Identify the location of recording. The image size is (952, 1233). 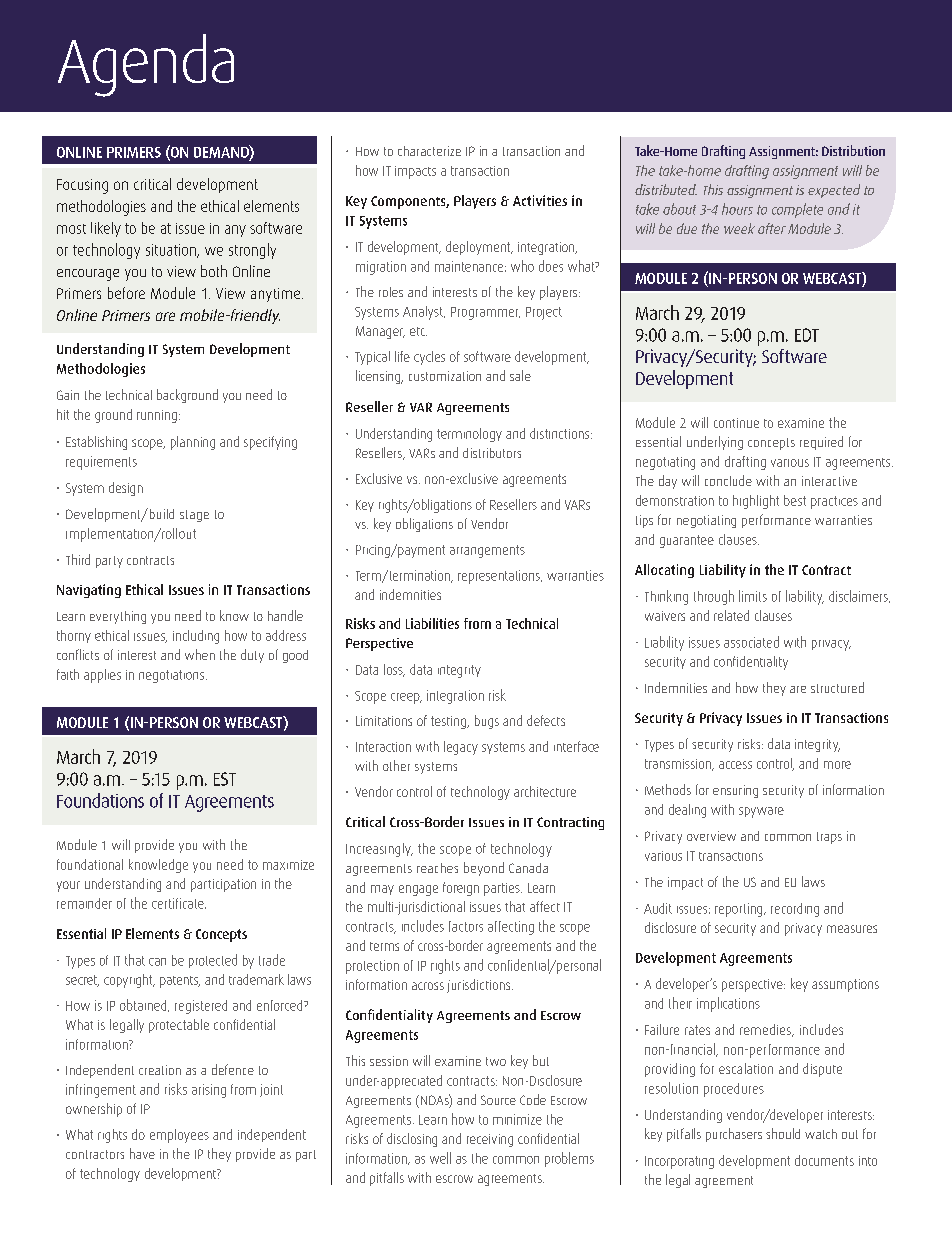
(795, 910).
